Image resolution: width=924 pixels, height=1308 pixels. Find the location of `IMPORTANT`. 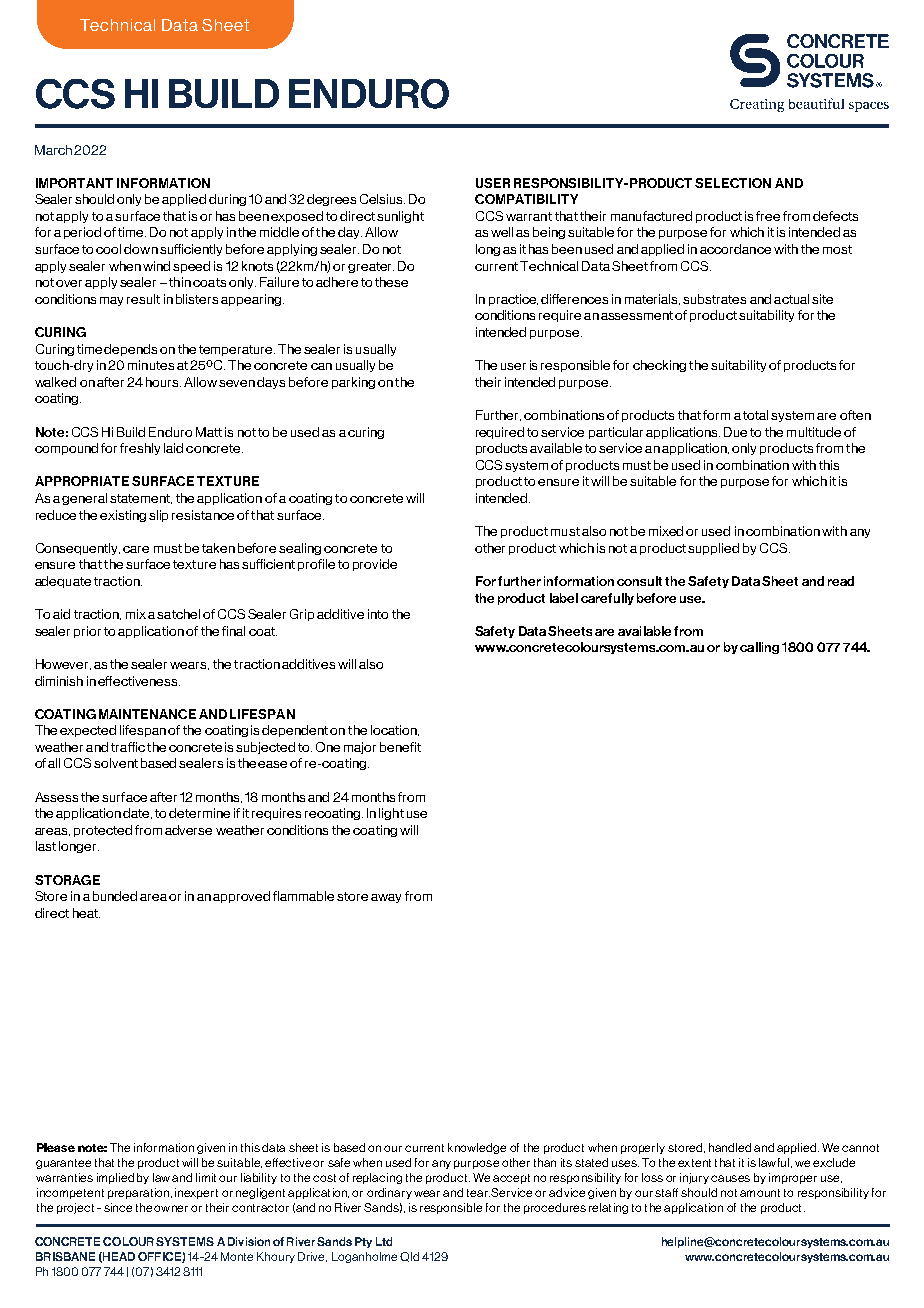

IMPORTANT is located at coordinates (74, 183).
